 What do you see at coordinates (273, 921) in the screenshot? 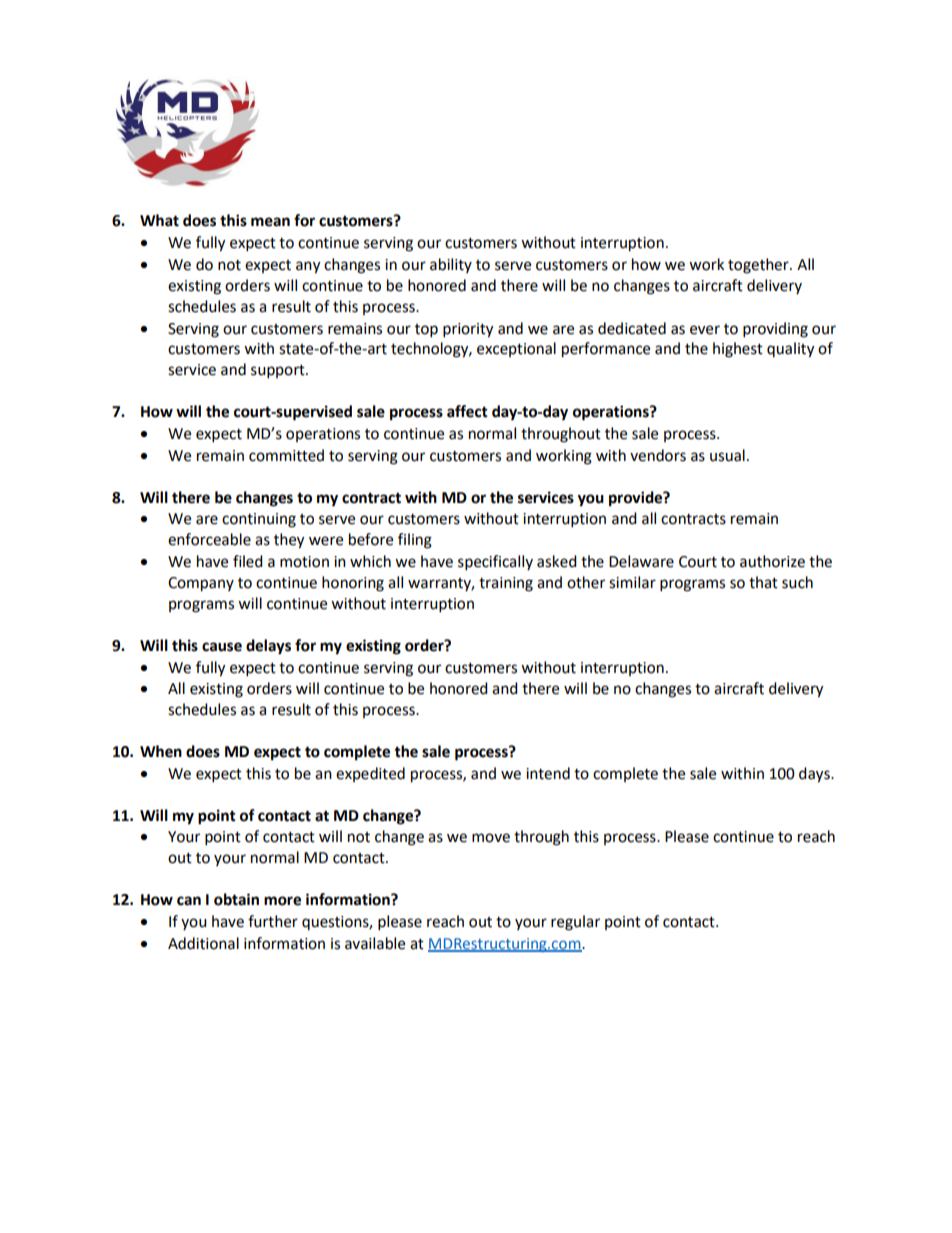
I see `further` at bounding box center [273, 921].
